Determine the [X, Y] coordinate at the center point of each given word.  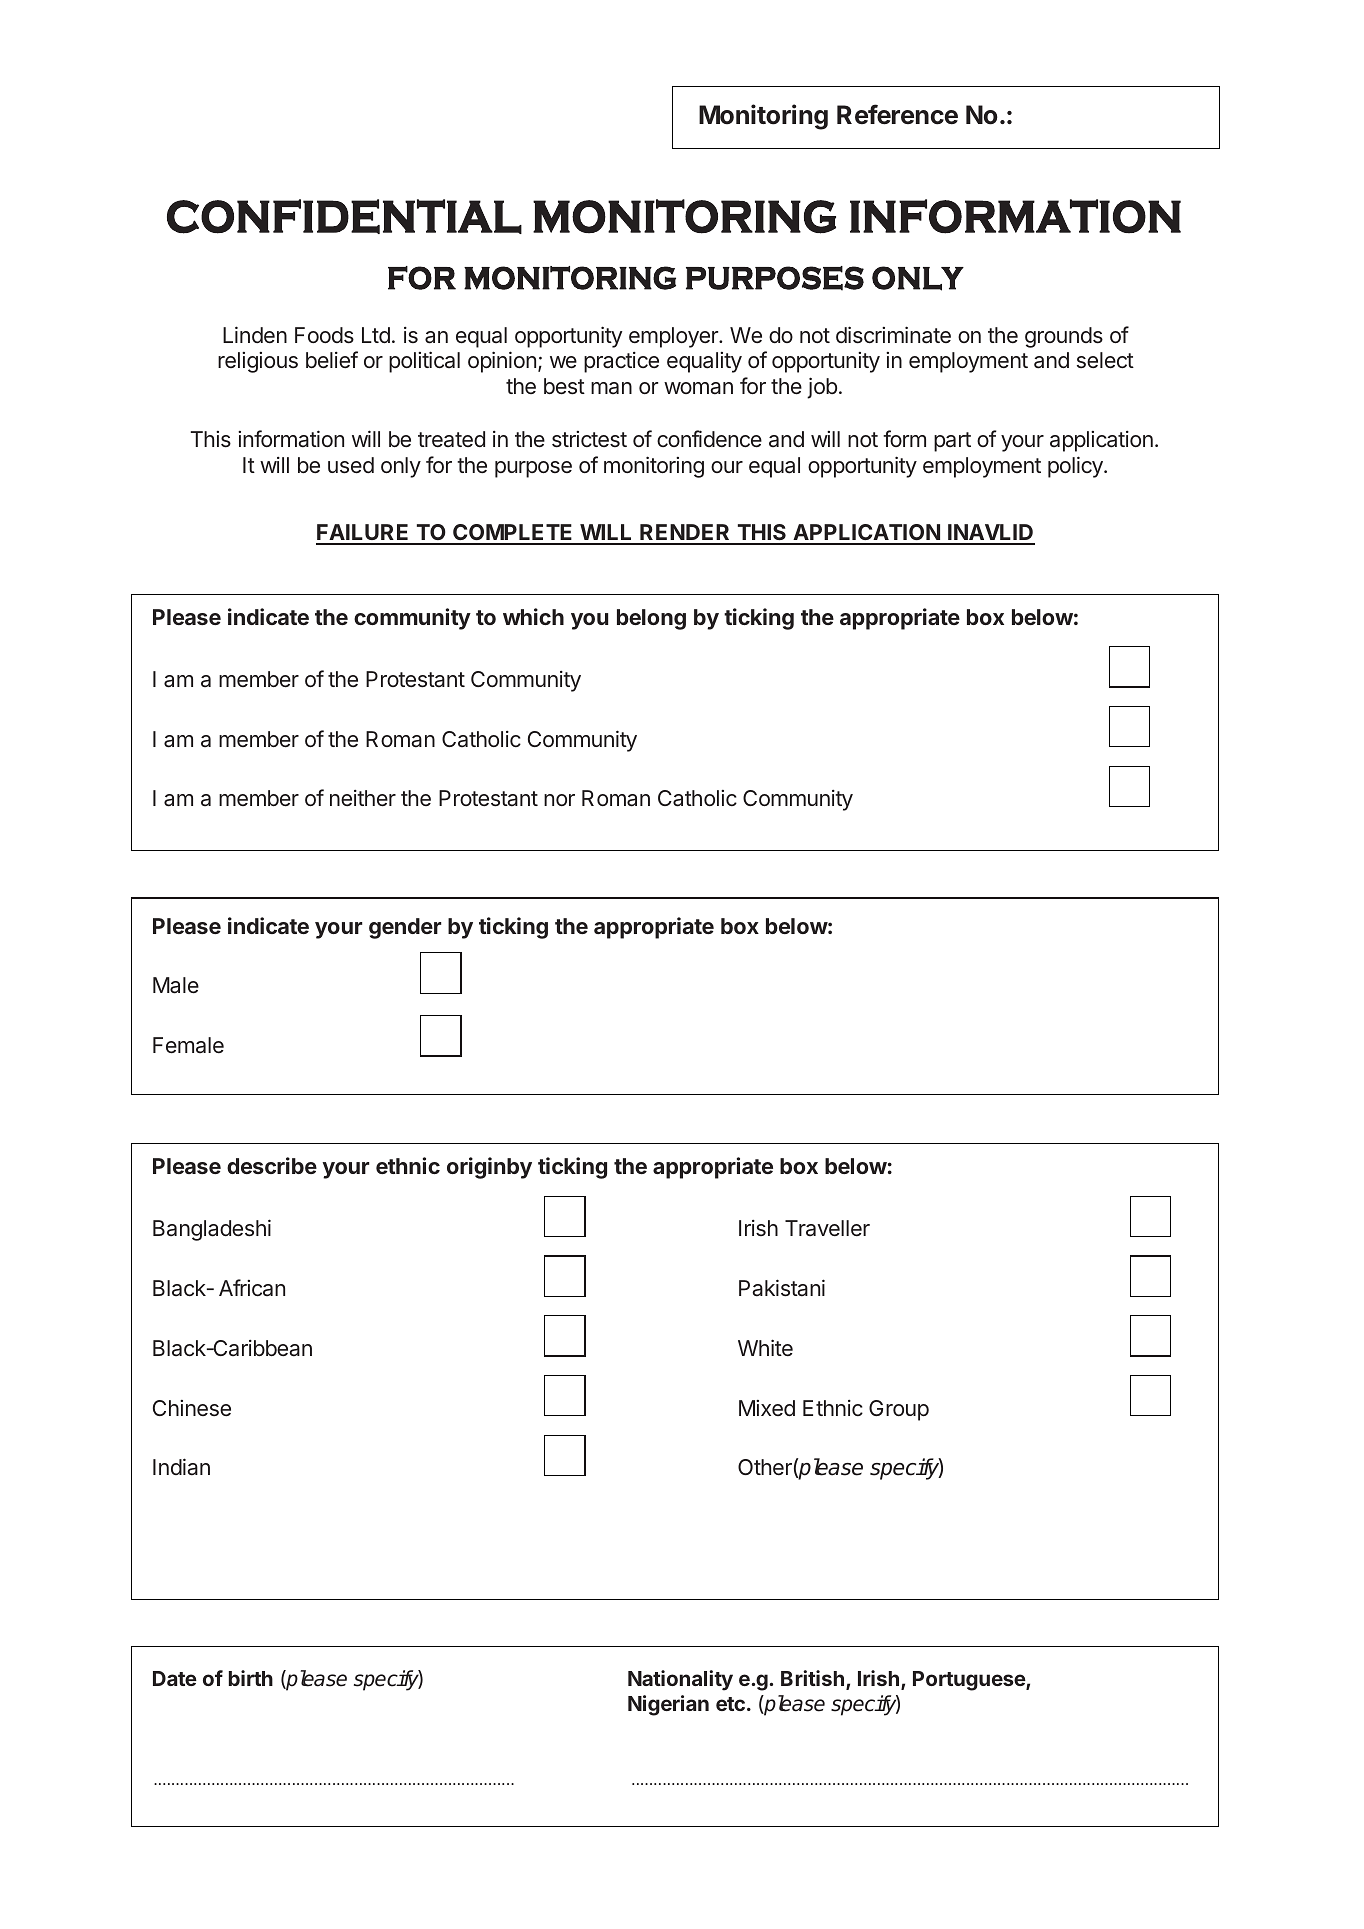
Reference [897, 114]
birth [251, 1678]
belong [651, 619]
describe [272, 1165]
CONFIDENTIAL [344, 216]
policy [1076, 467]
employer [674, 337]
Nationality [680, 1680]
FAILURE [363, 534]
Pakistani [782, 1288]
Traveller [827, 1228]
